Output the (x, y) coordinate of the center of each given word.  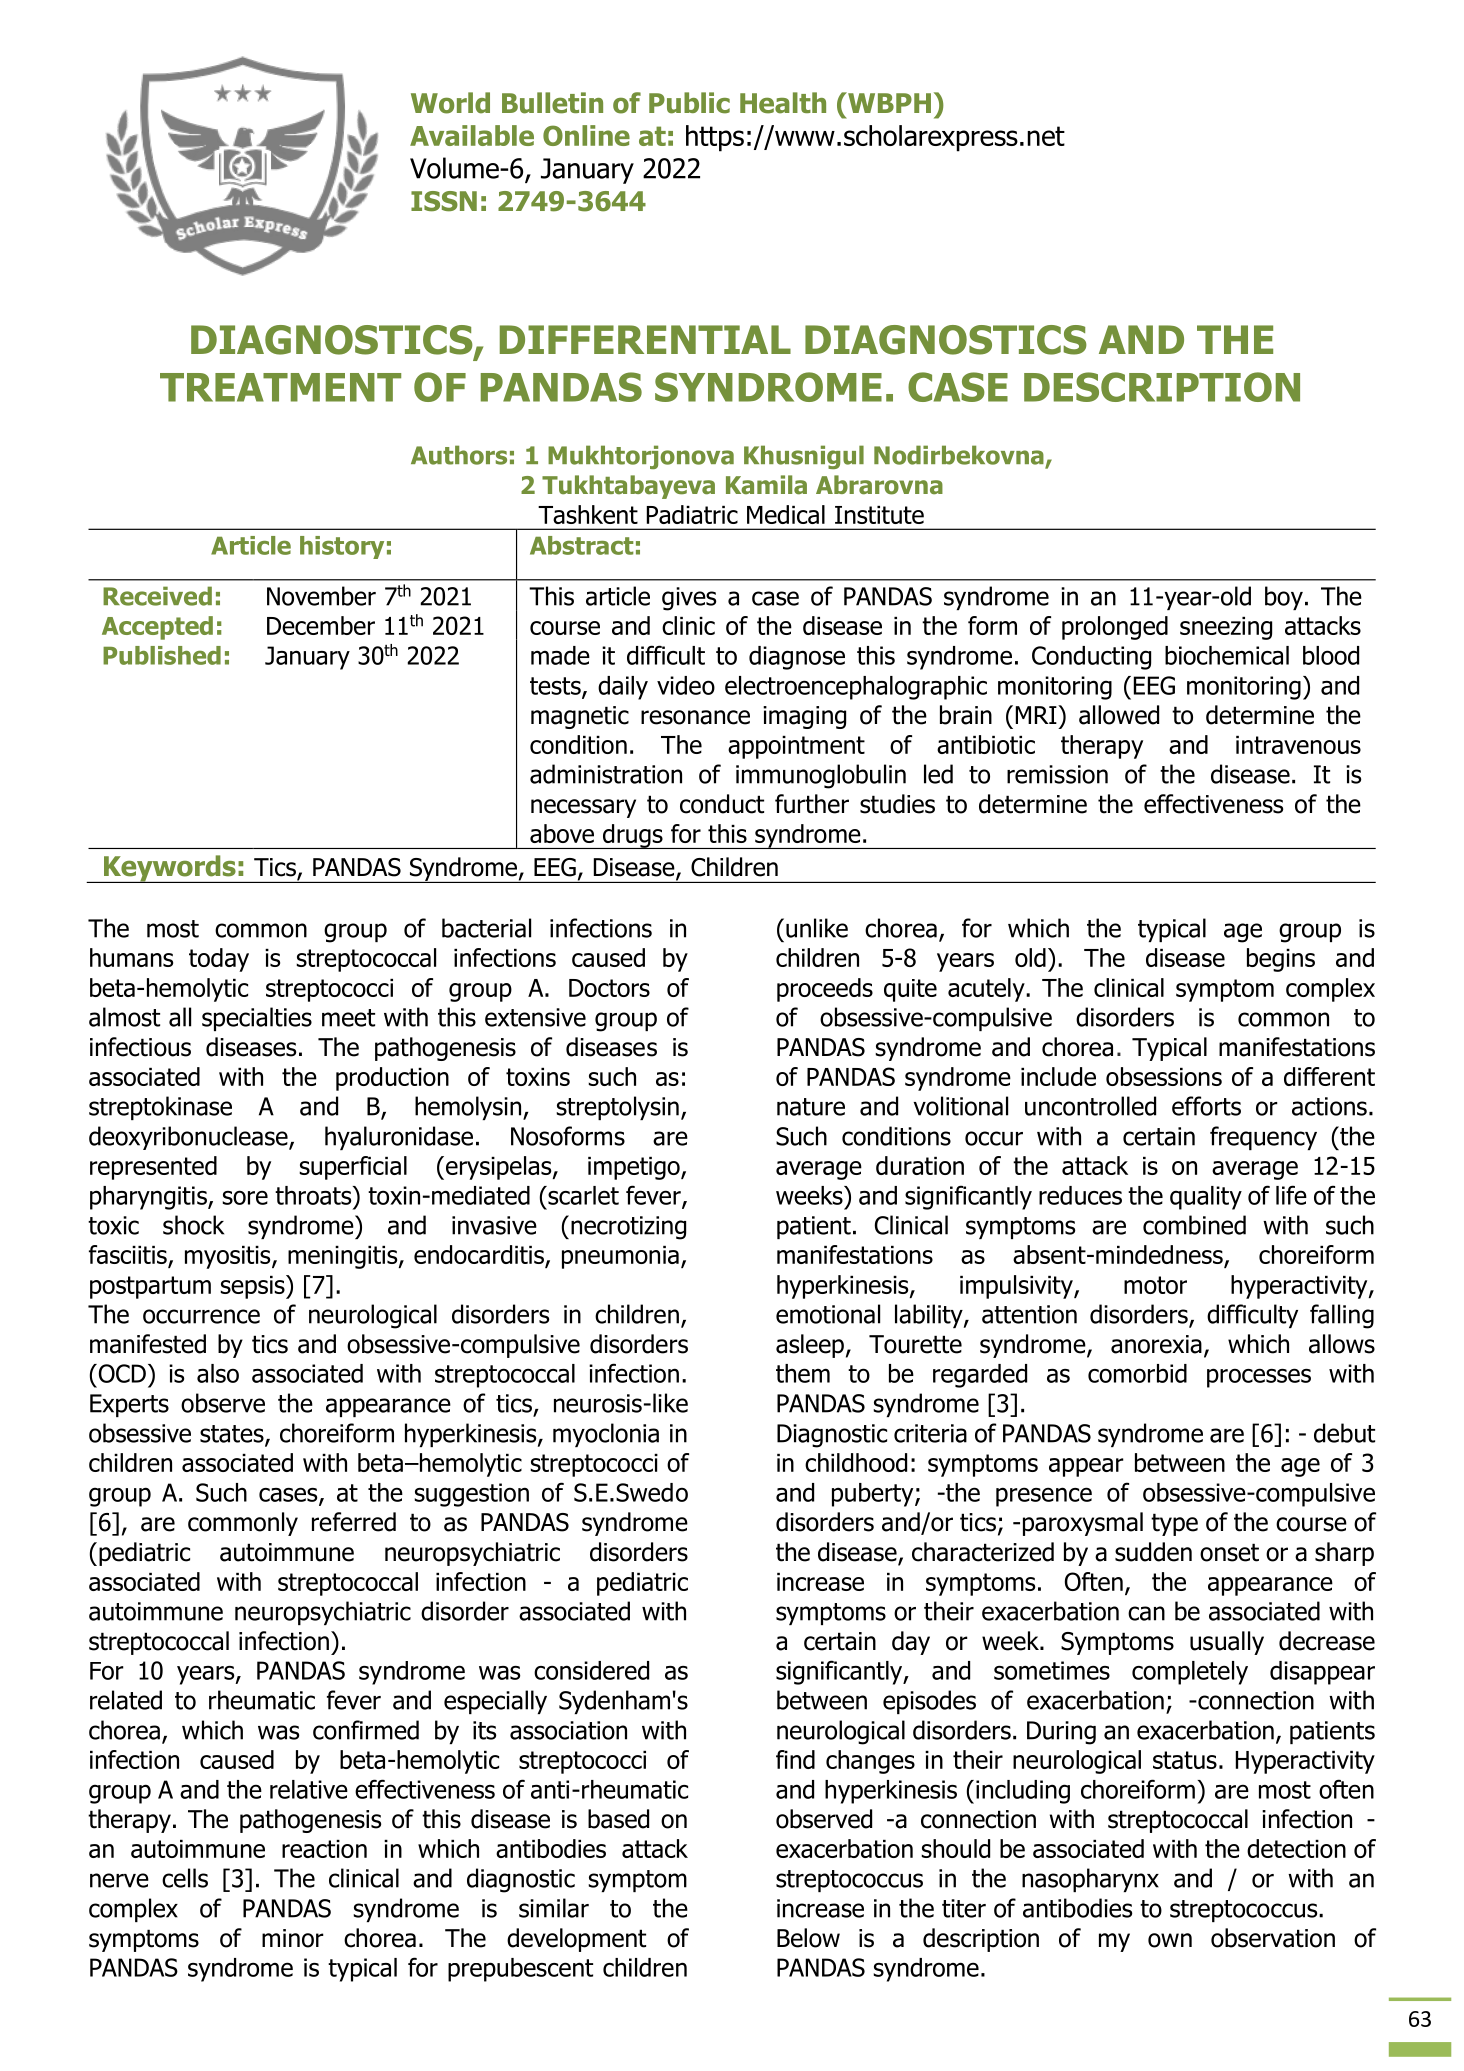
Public (689, 103)
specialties (257, 1019)
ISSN (444, 201)
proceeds (825, 990)
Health (783, 103)
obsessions (1164, 1076)
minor (293, 1938)
